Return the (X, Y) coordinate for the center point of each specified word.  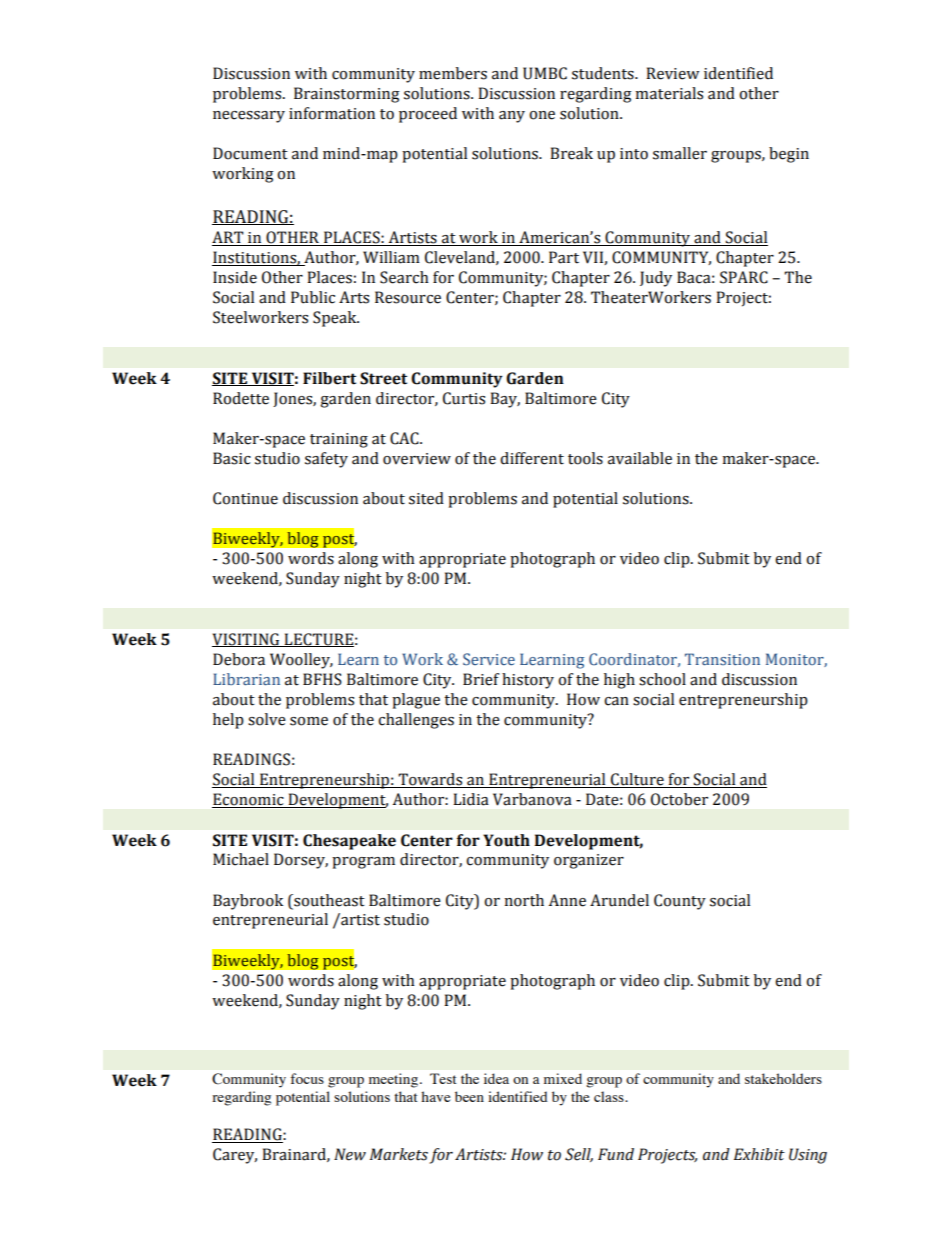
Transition (722, 659)
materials (669, 93)
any (512, 117)
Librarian (246, 679)
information (332, 113)
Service (489, 659)
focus (307, 1078)
